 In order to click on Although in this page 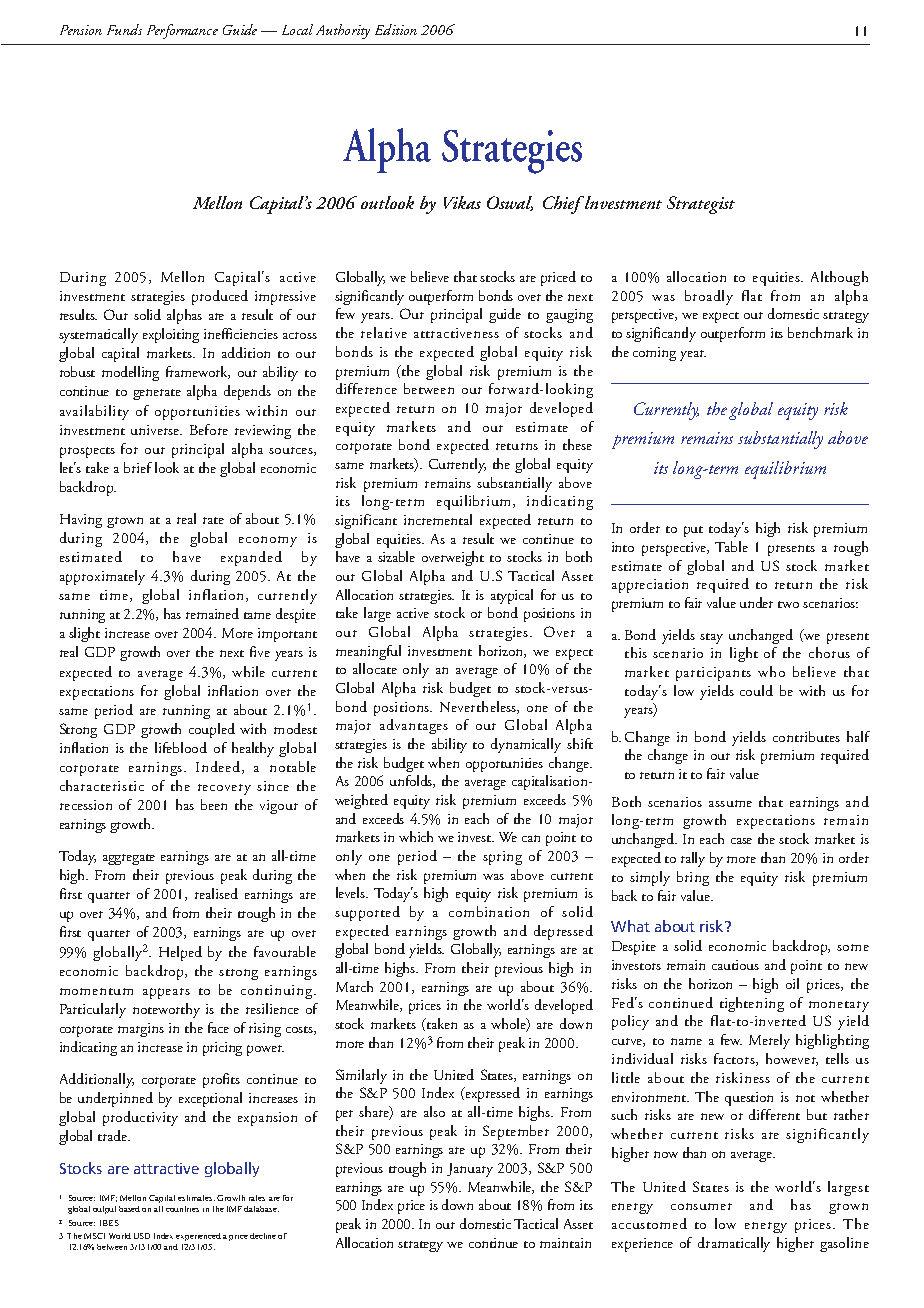, I will do `click(839, 278)`.
